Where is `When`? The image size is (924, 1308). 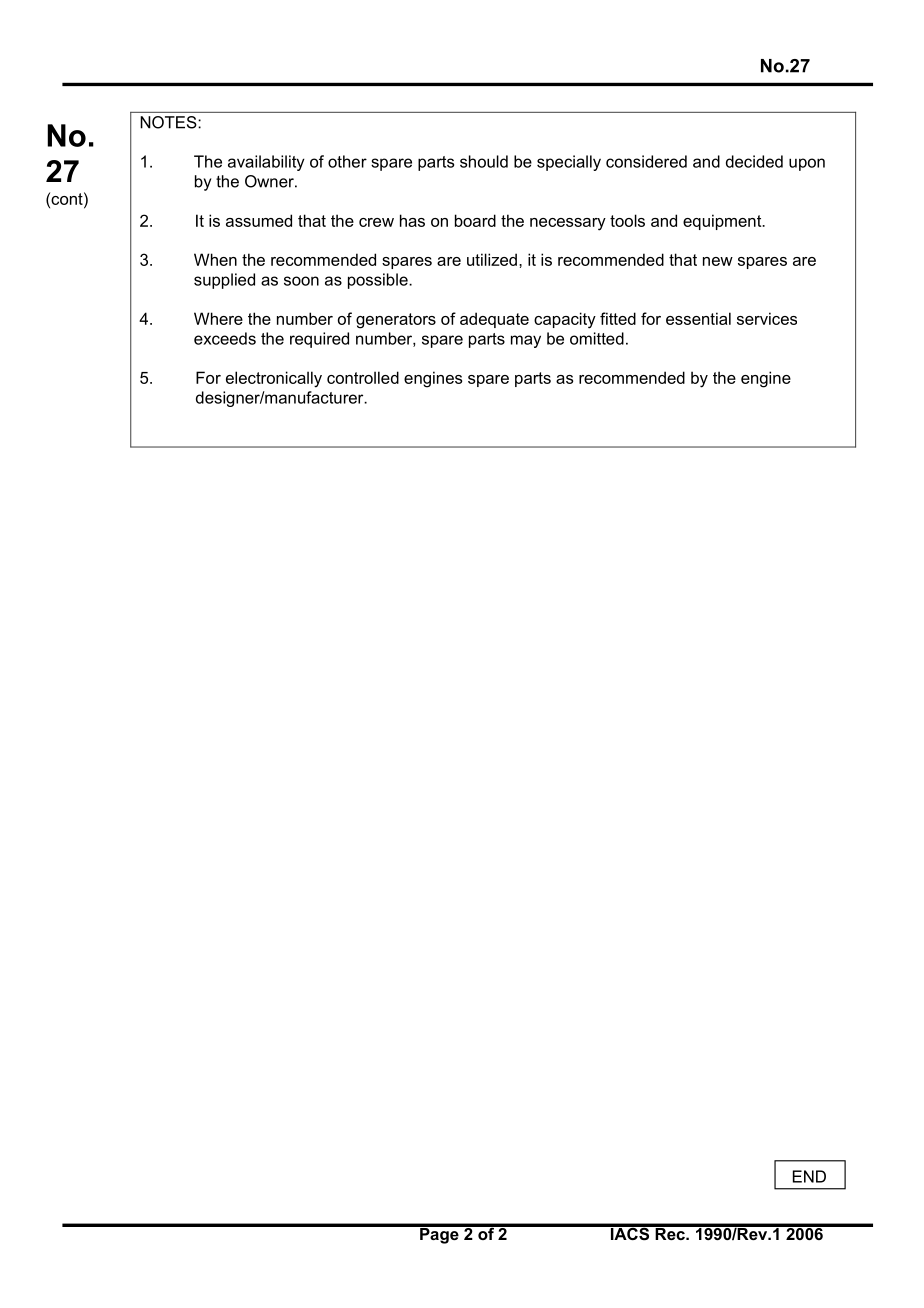
When is located at coordinates (215, 259).
